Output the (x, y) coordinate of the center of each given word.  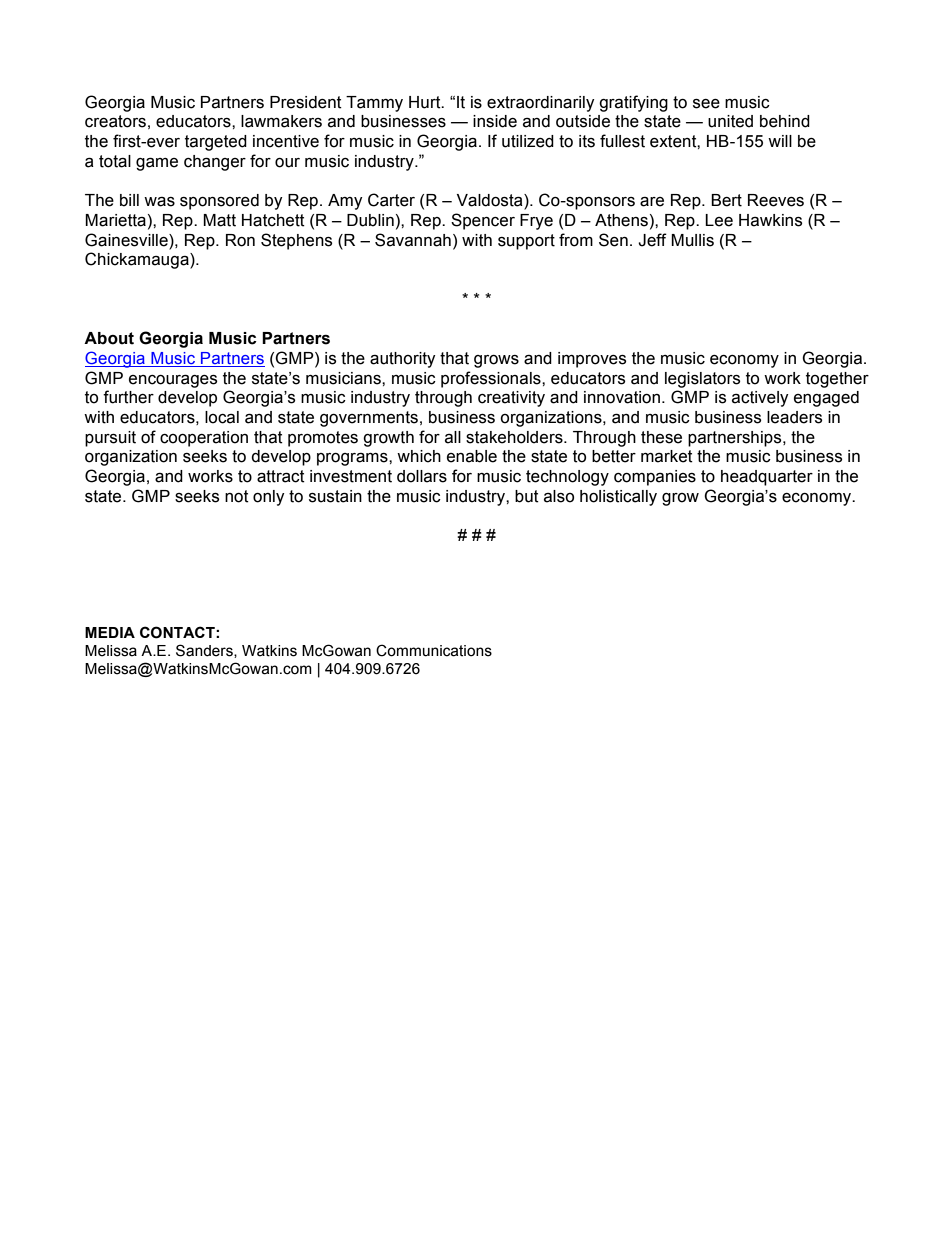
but (527, 496)
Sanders (205, 651)
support (526, 242)
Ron (240, 240)
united (730, 121)
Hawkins (770, 220)
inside (495, 121)
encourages (173, 381)
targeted (216, 143)
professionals (492, 379)
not (237, 496)
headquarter (767, 478)
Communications (434, 650)
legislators (702, 380)
